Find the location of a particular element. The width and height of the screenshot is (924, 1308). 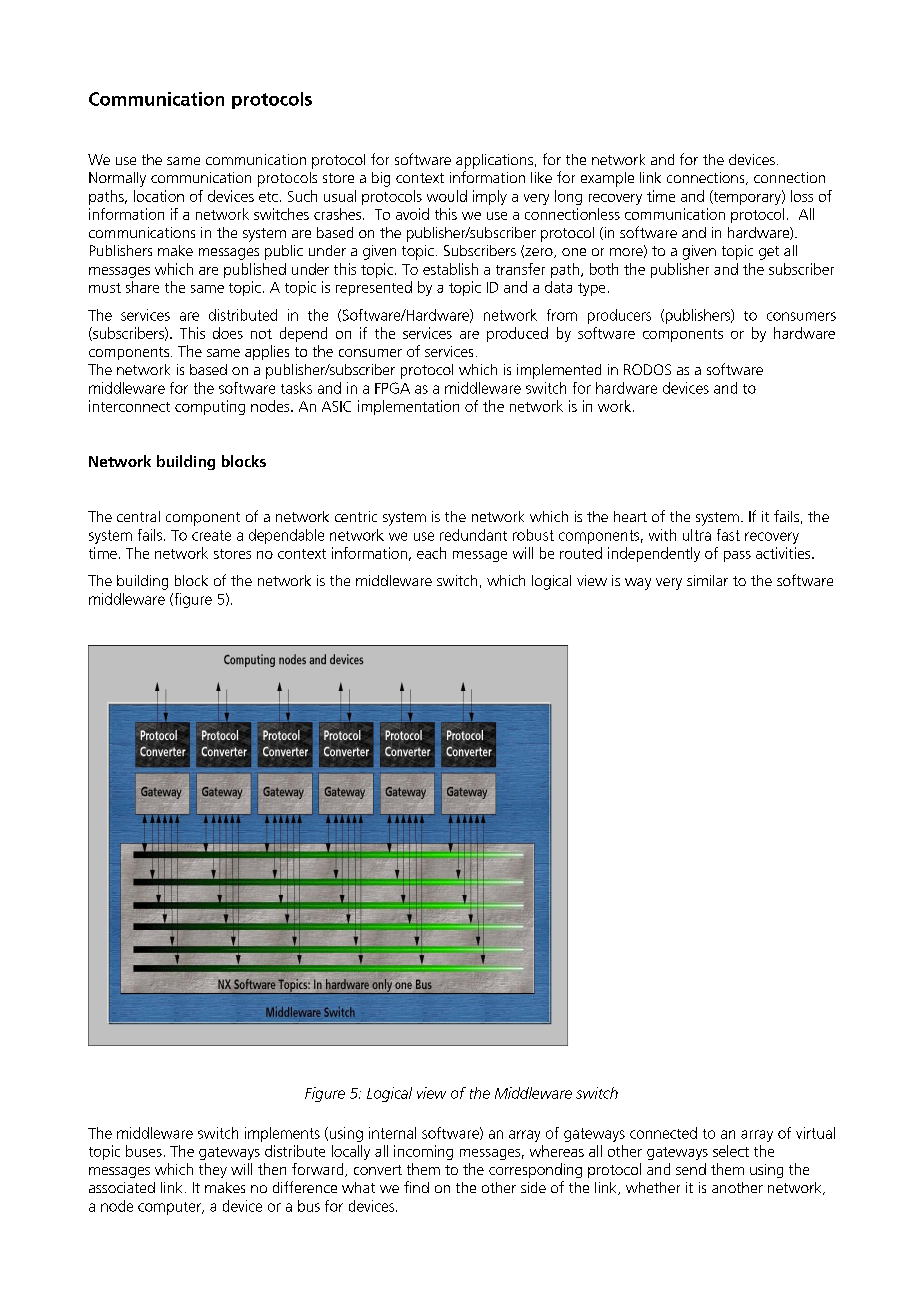

would is located at coordinates (447, 196).
